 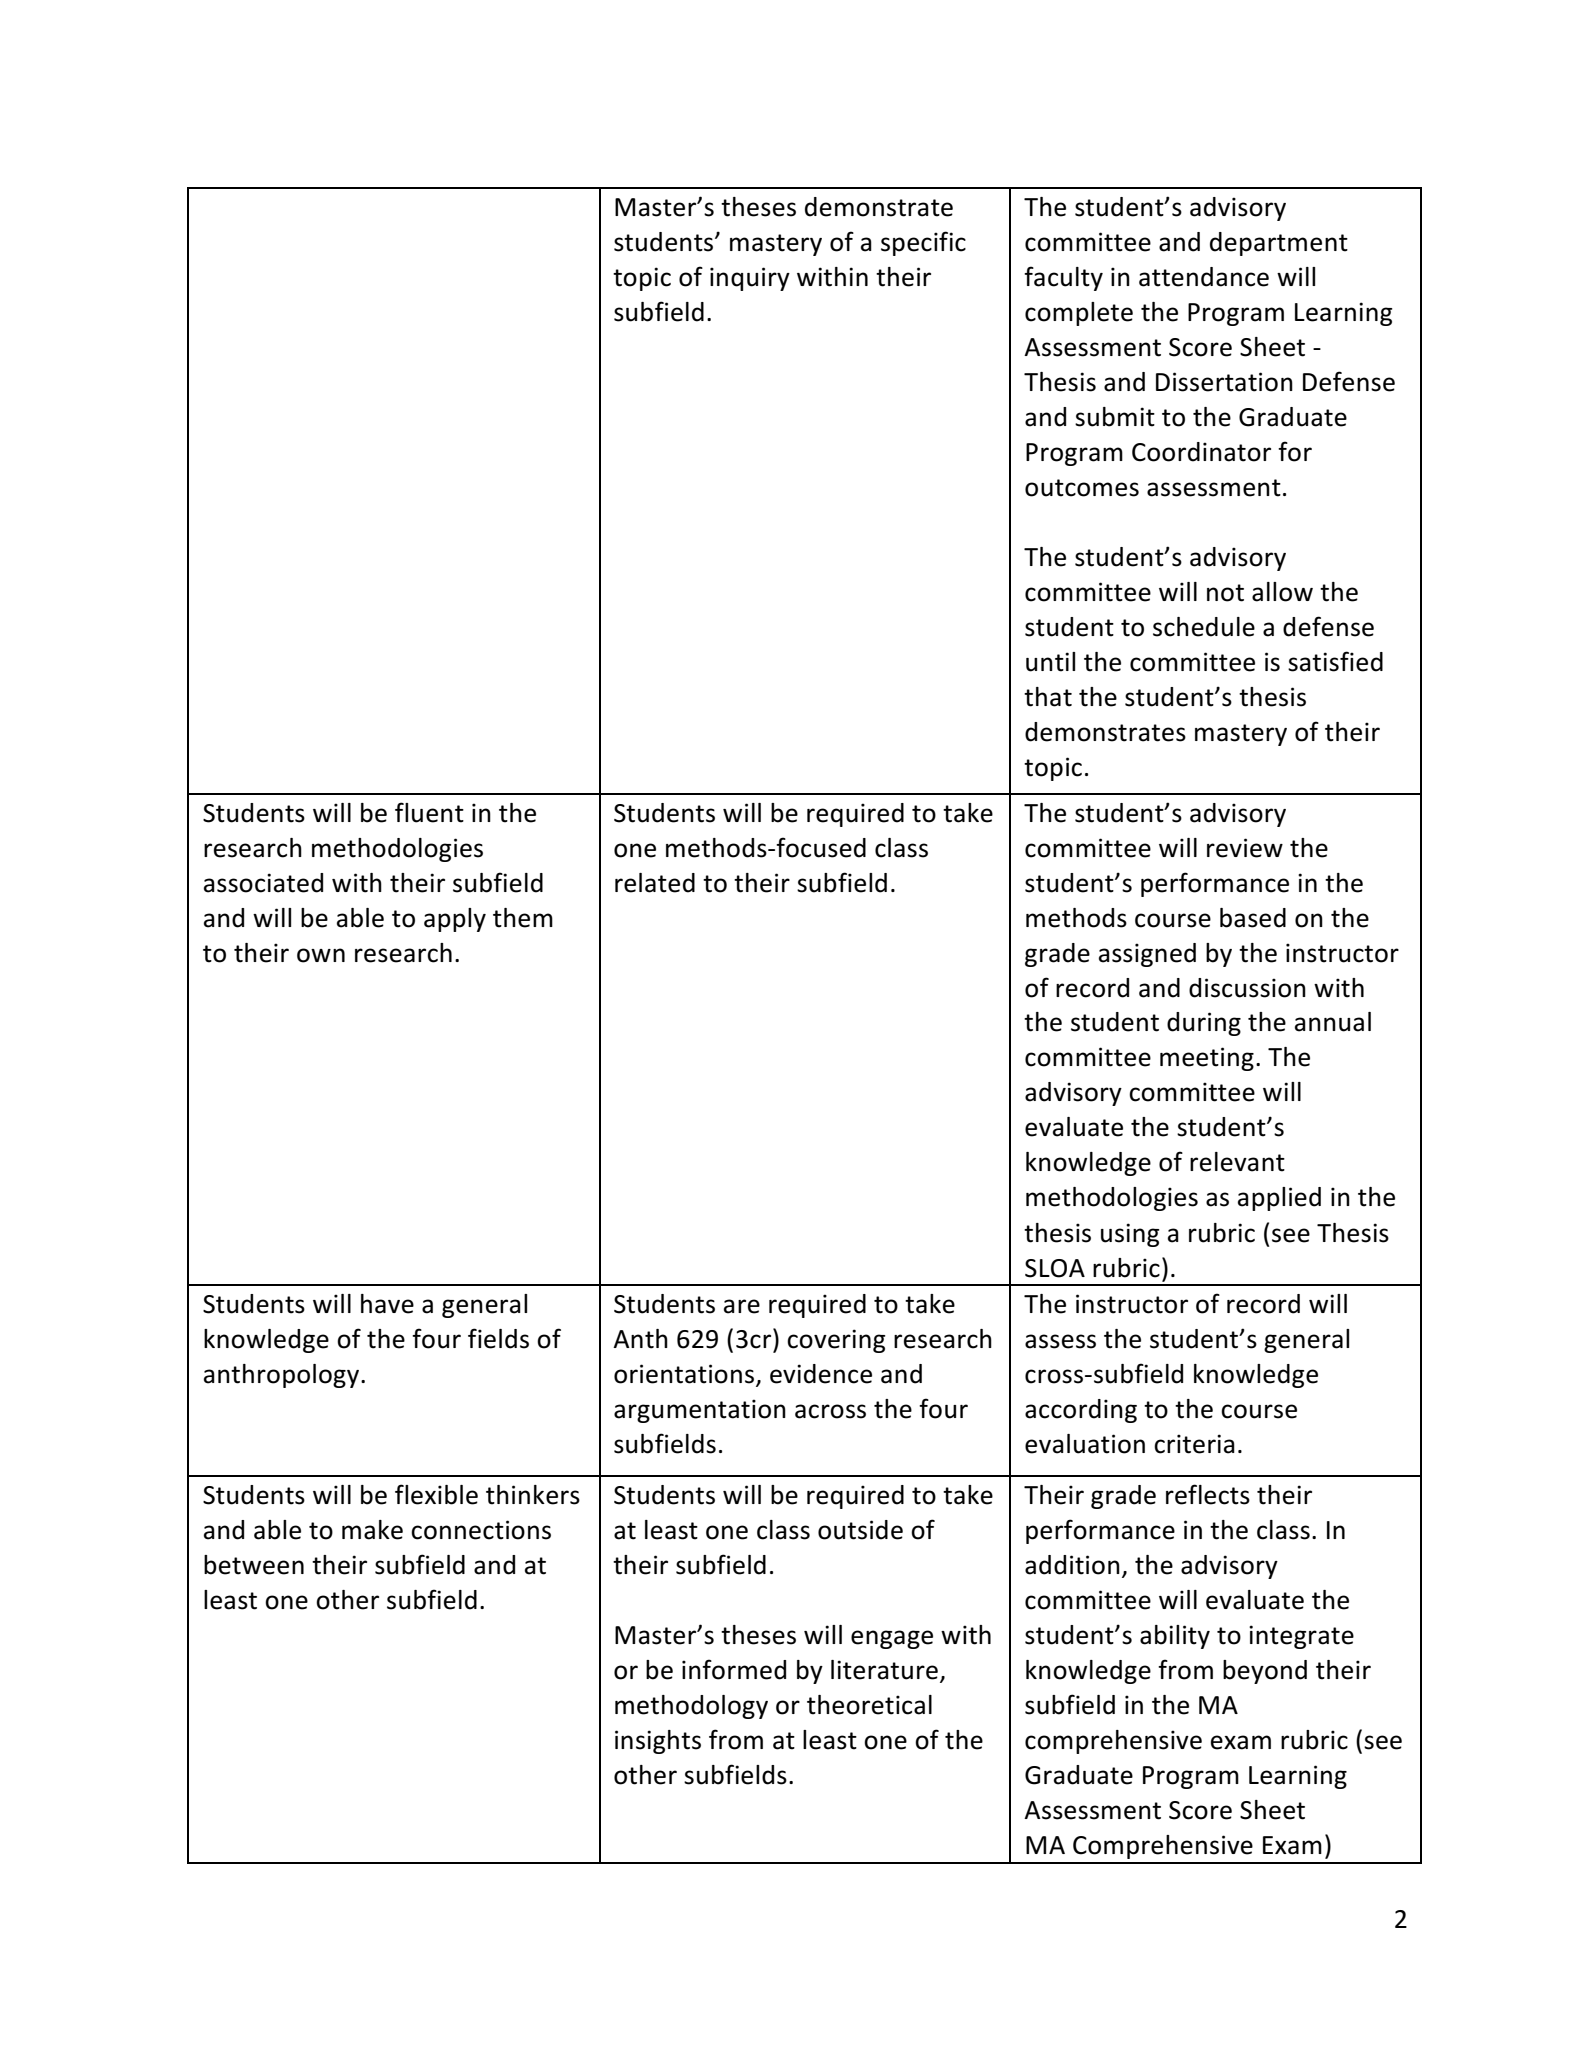 What do you see at coordinates (436, 1494) in the screenshot?
I see `flexible` at bounding box center [436, 1494].
